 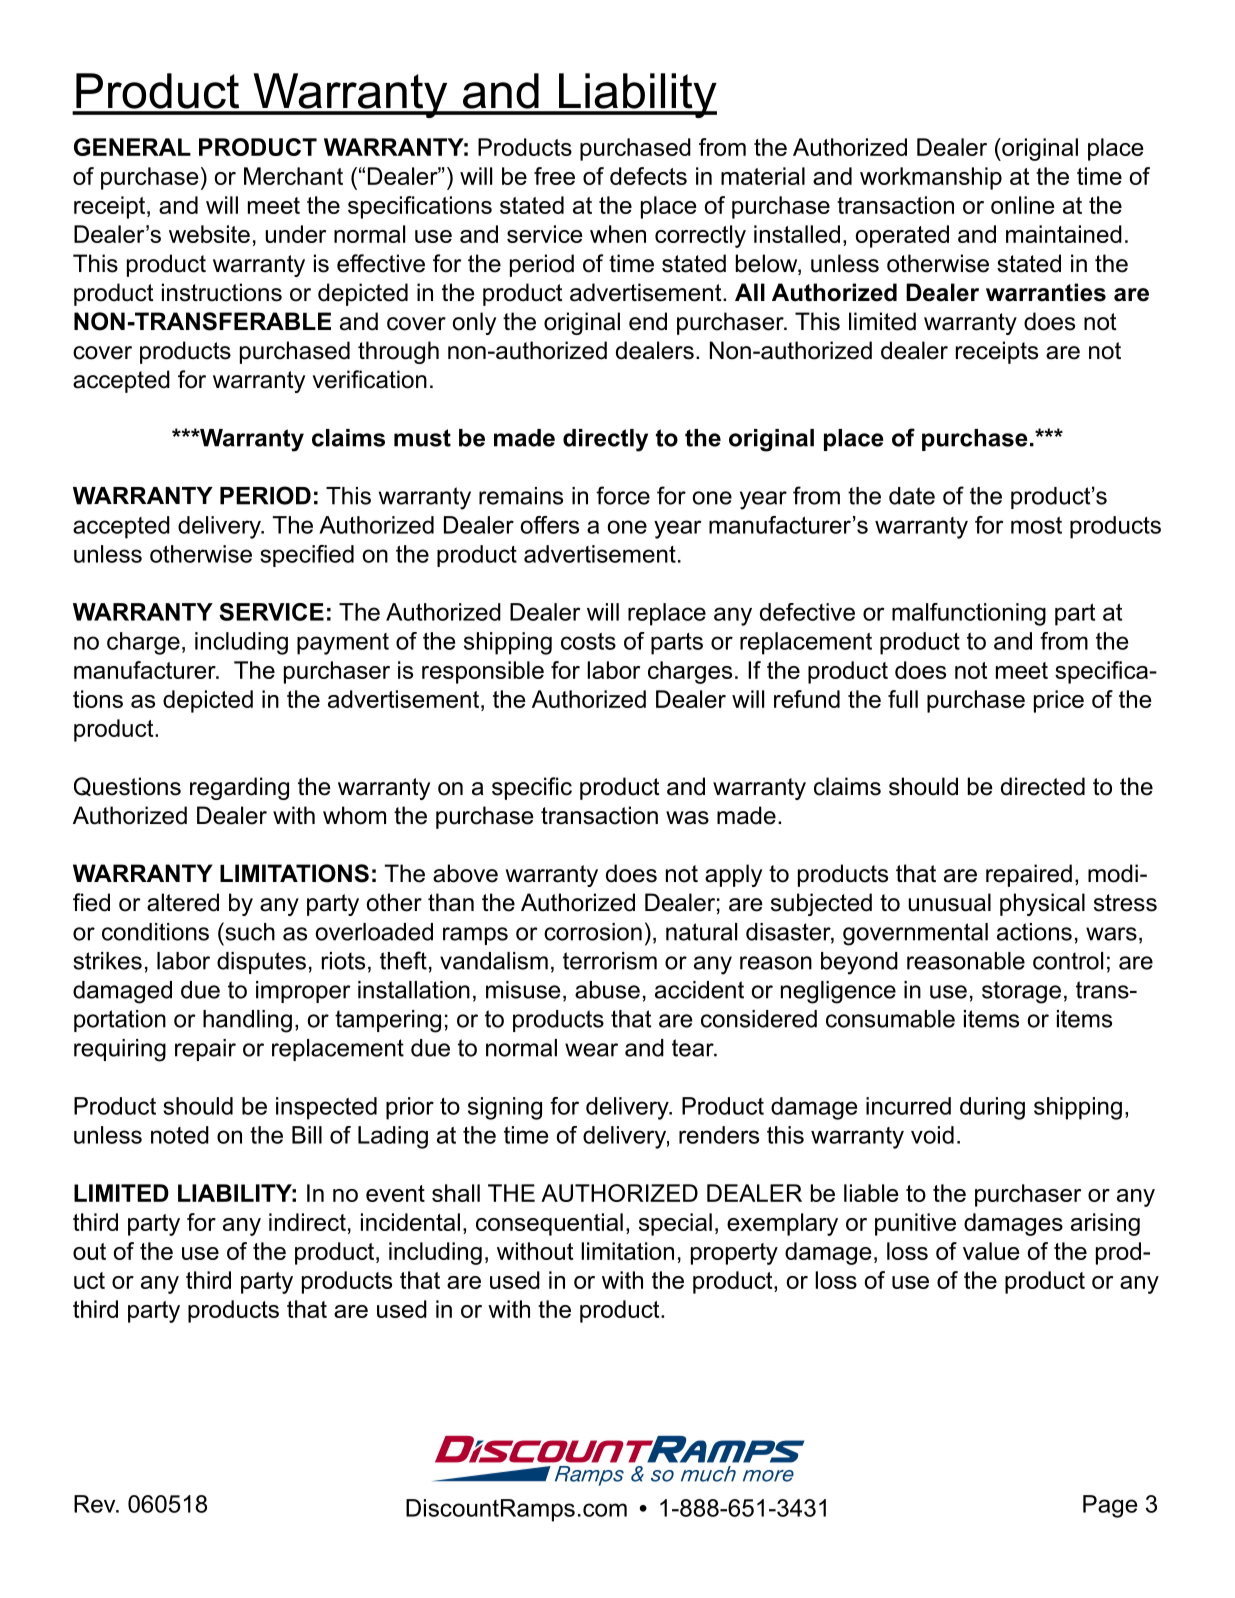 What do you see at coordinates (96, 1504) in the document?
I see `Rev` at bounding box center [96, 1504].
